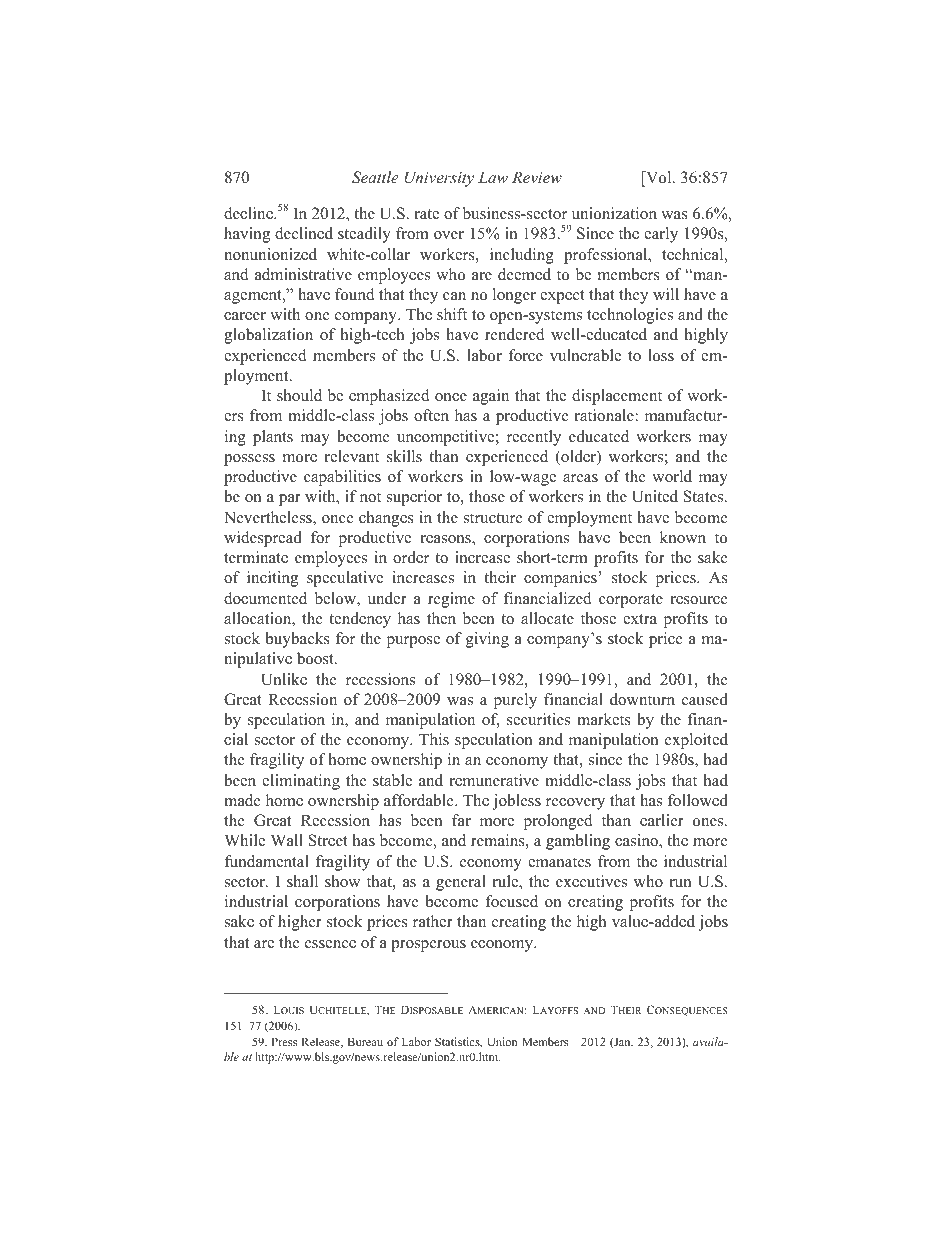 The height and width of the screenshot is (1233, 952). What do you see at coordinates (287, 840) in the screenshot?
I see `Wall` at bounding box center [287, 840].
